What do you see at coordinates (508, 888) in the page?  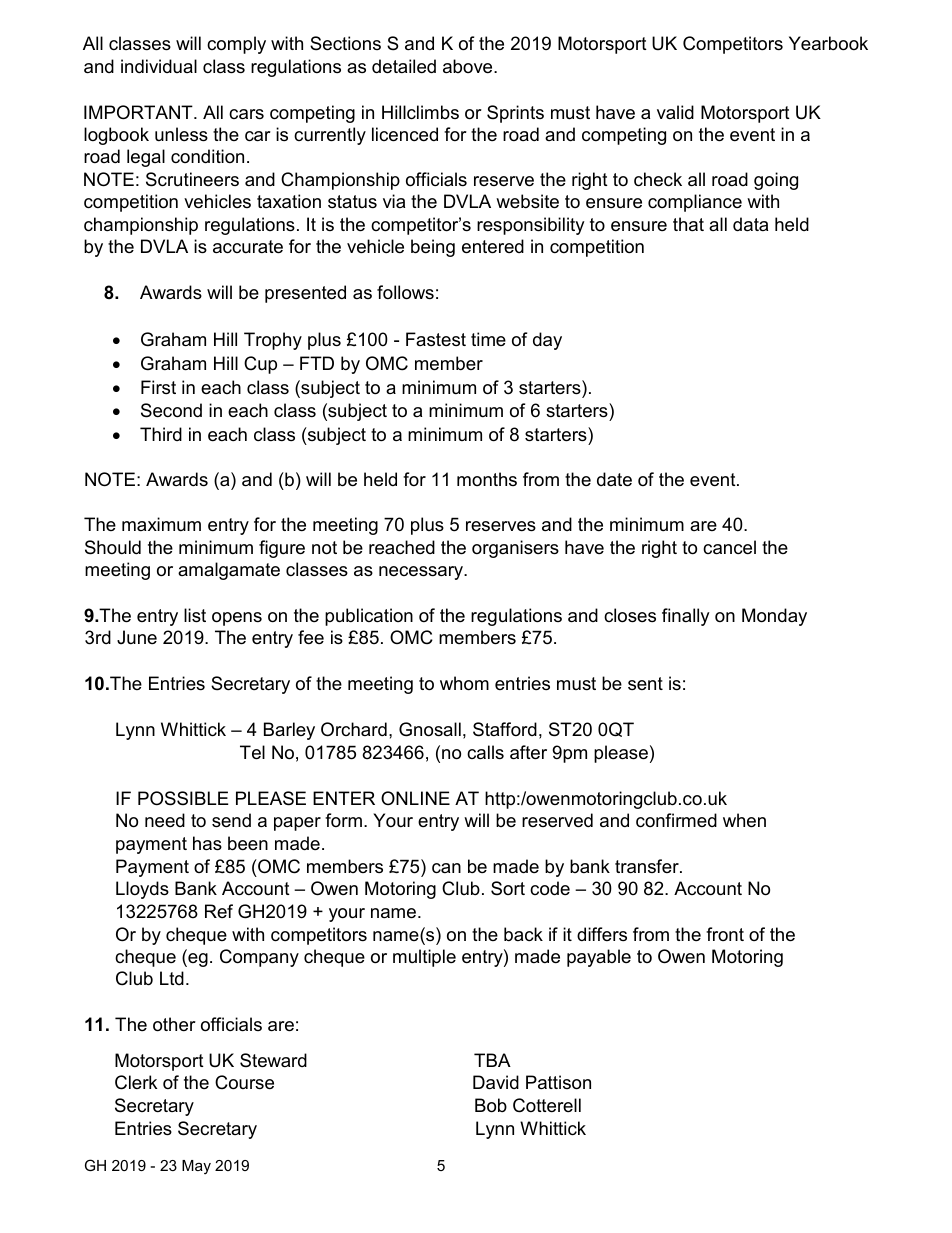 I see `Sort` at bounding box center [508, 888].
